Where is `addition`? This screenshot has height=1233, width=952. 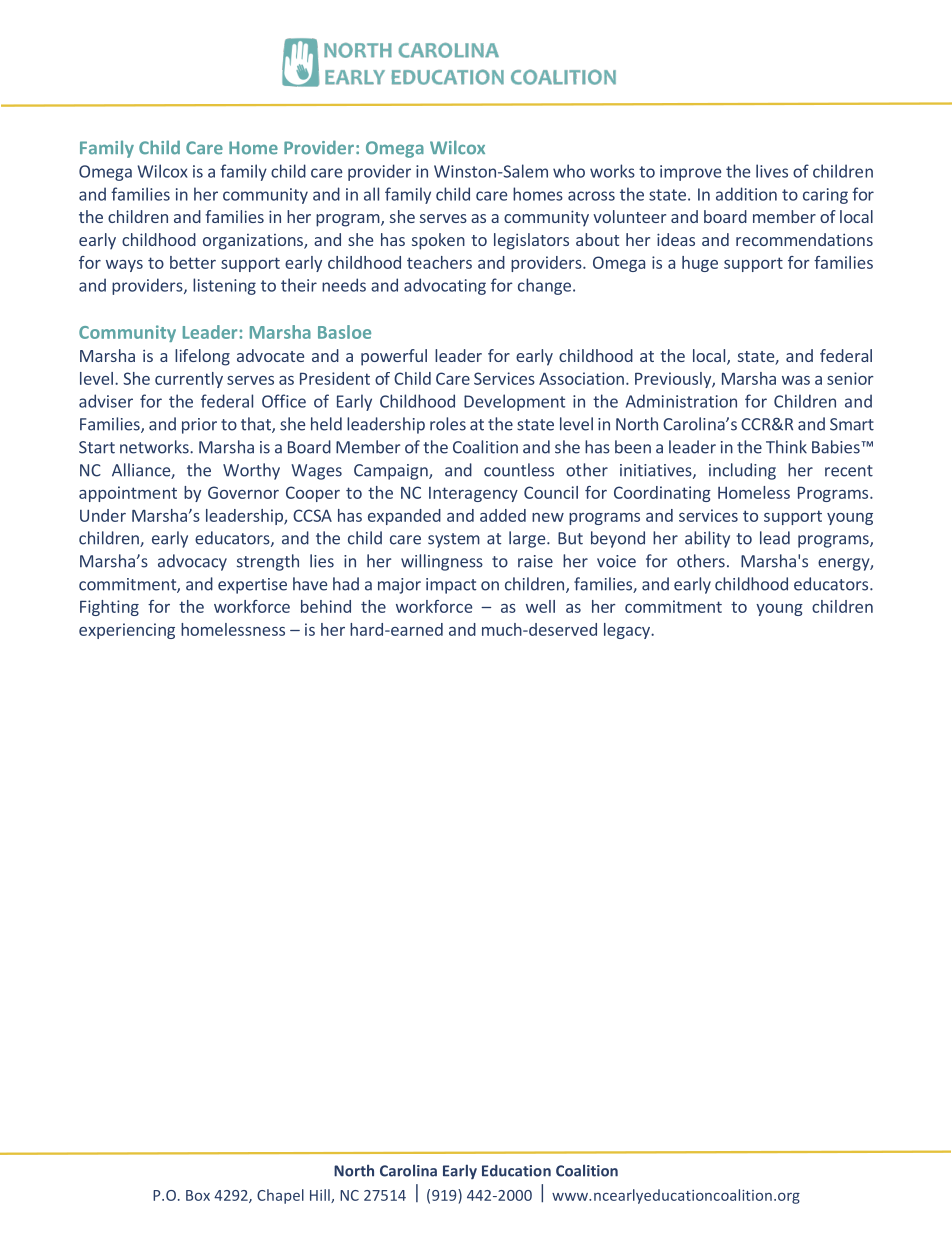 addition is located at coordinates (746, 194).
